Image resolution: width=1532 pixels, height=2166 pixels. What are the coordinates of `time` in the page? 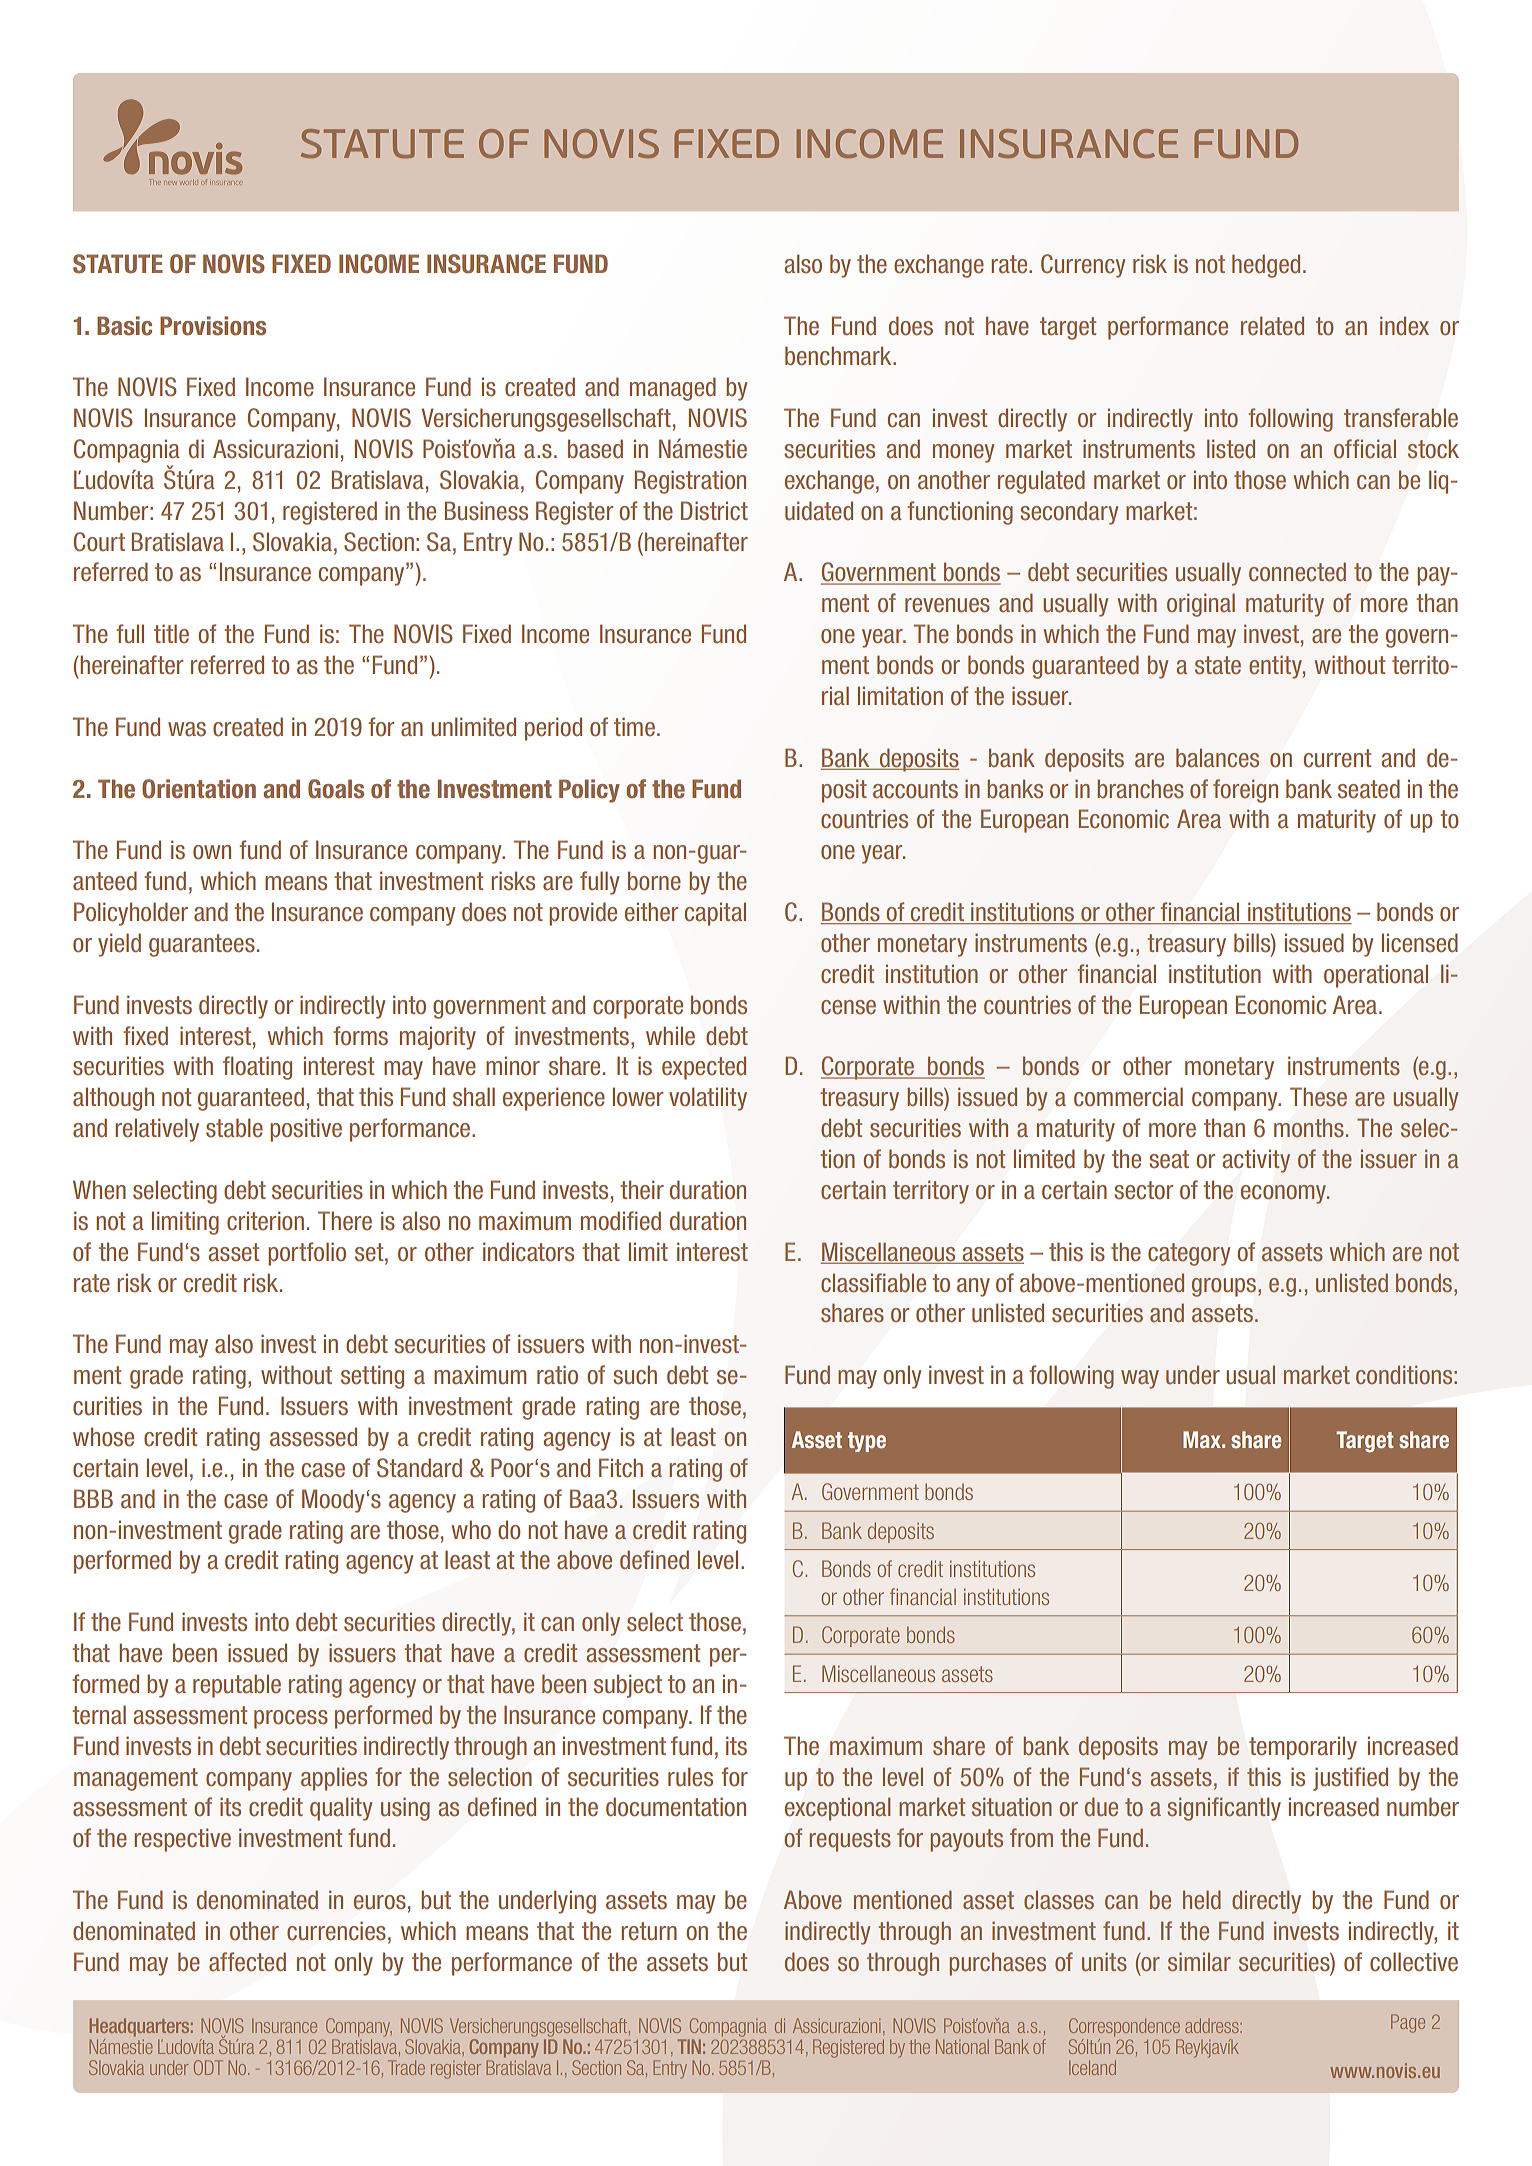 It's located at (634, 727).
